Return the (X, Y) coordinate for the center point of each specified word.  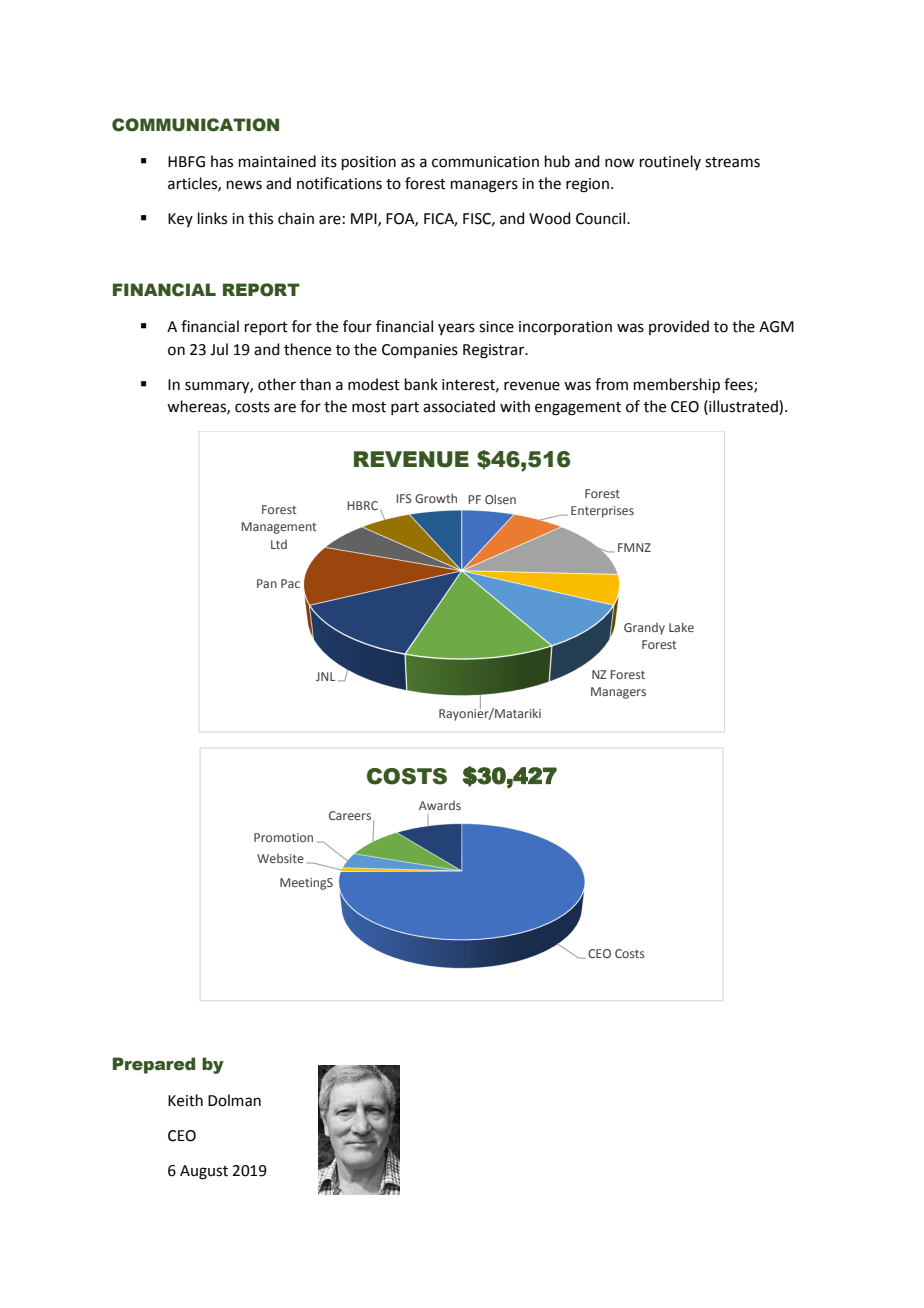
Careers (350, 815)
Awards (440, 805)
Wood (550, 218)
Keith (185, 1100)
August (204, 1172)
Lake (681, 627)
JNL (325, 676)
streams (732, 162)
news (244, 185)
